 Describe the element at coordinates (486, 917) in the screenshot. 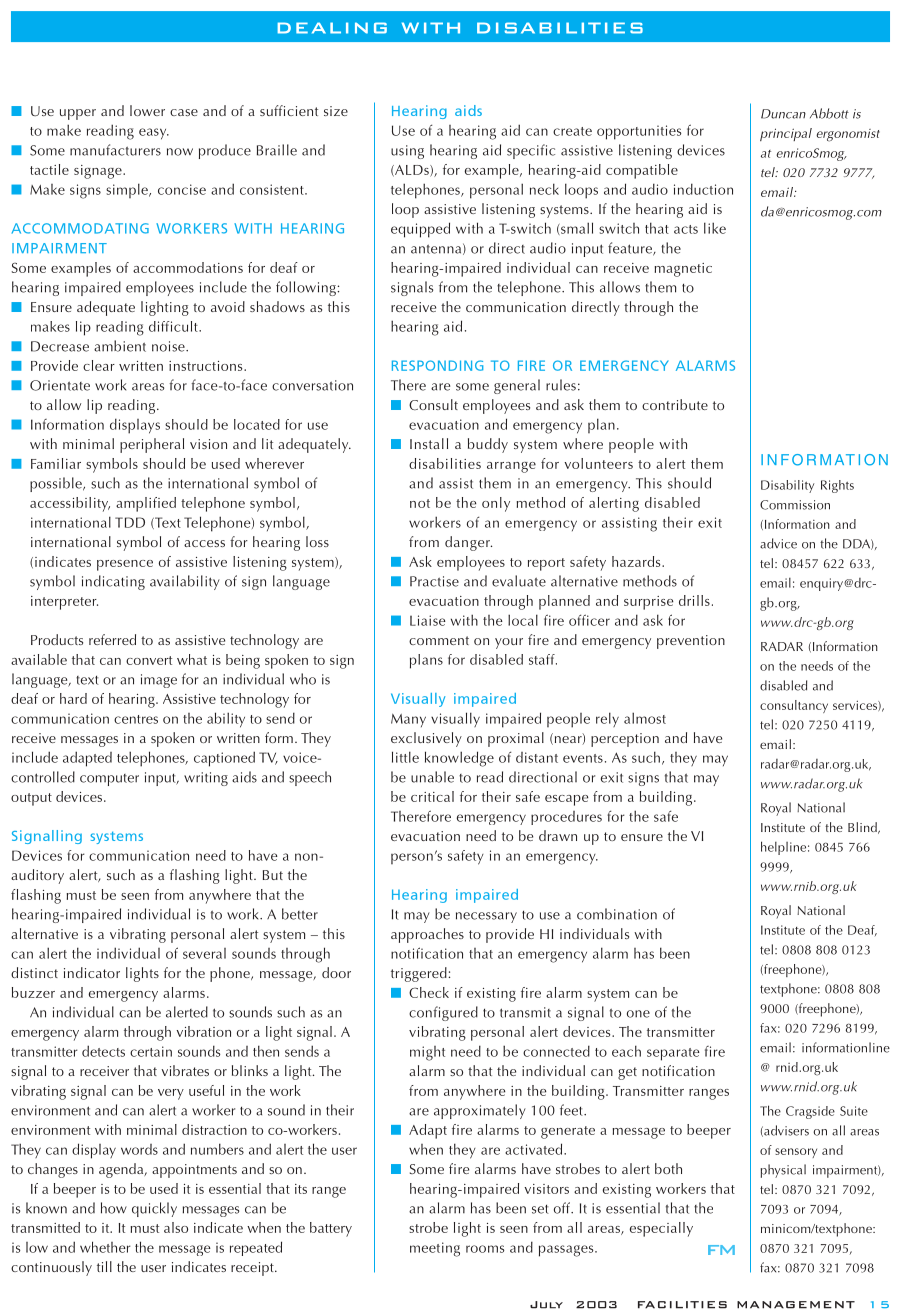

I see `necessary` at that location.
